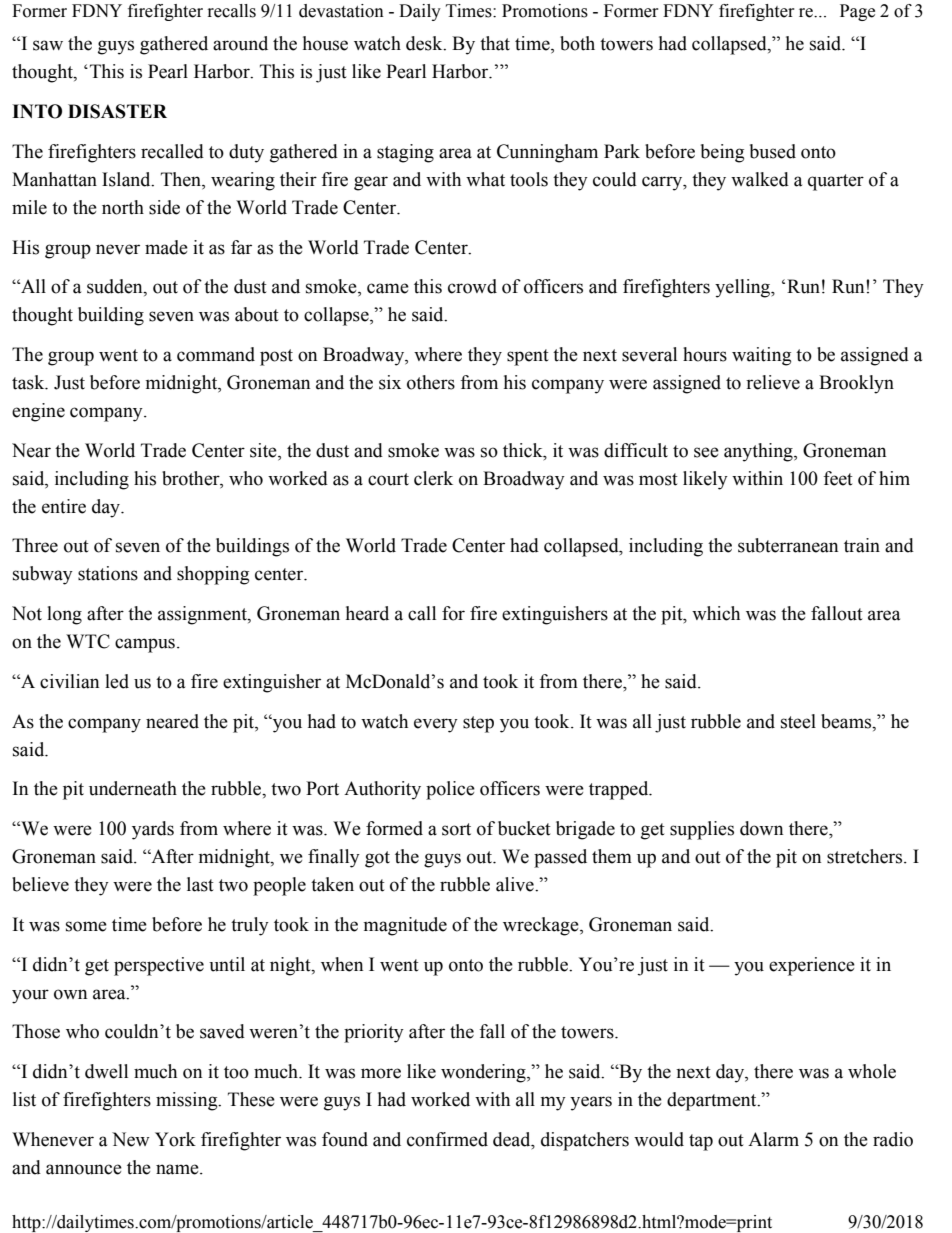 This screenshot has height=1233, width=952. What do you see at coordinates (456, 829) in the screenshot?
I see `sort` at bounding box center [456, 829].
